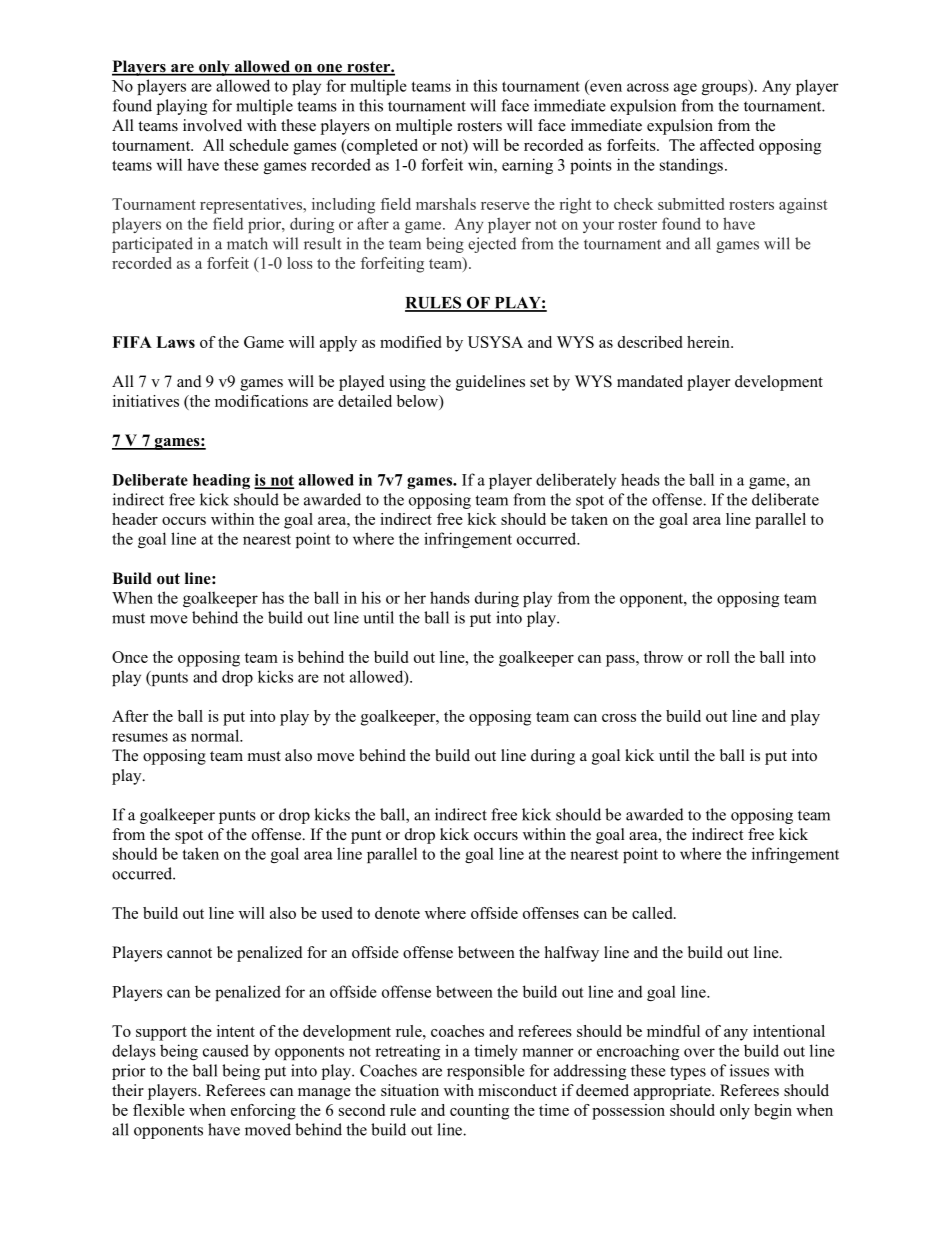 The image size is (952, 1233). I want to click on issues, so click(749, 1070).
